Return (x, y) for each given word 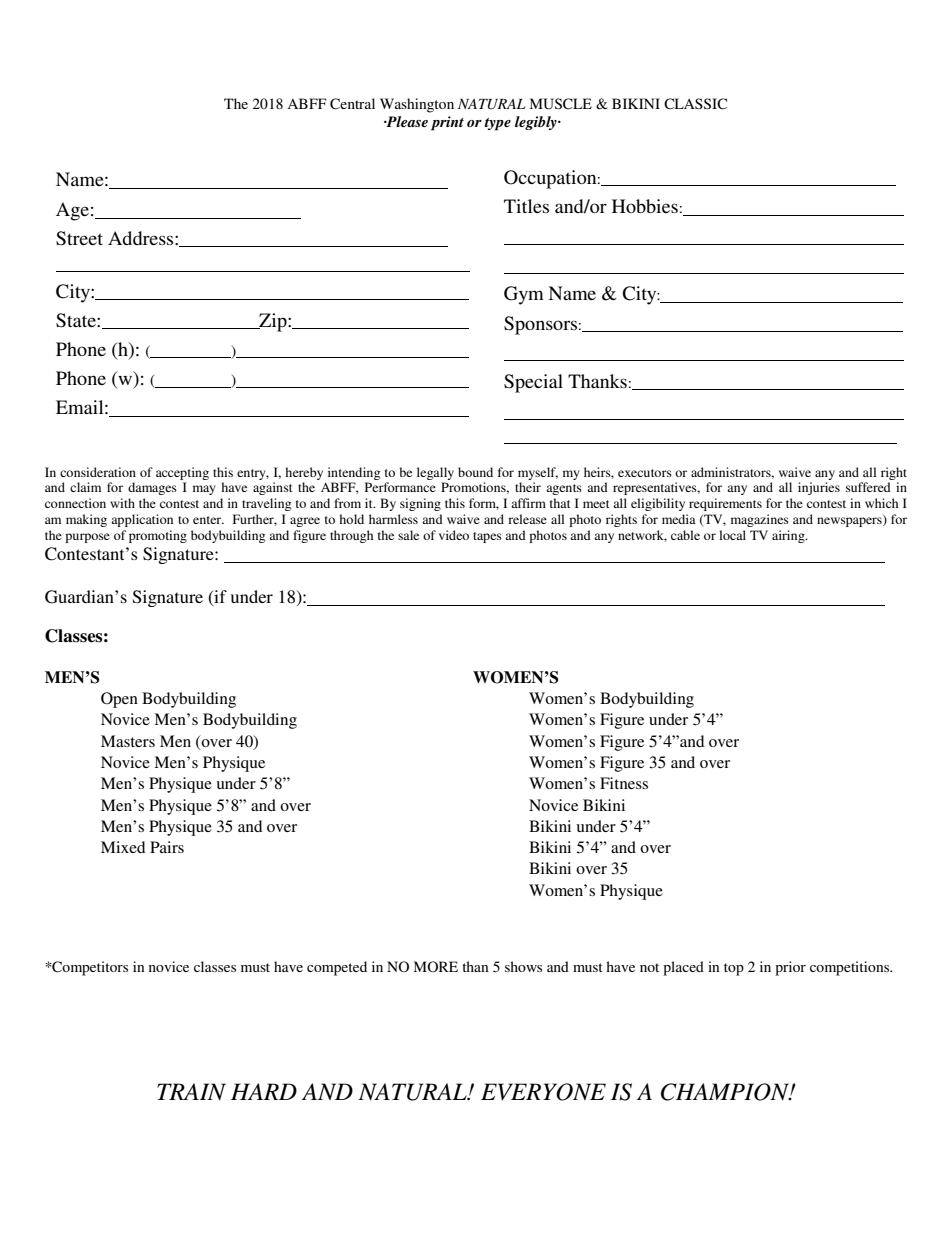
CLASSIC (695, 104)
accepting (182, 473)
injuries (819, 488)
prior (790, 968)
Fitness (624, 783)
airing (789, 536)
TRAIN (191, 1092)
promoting (158, 536)
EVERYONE (543, 1092)
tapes (487, 537)
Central (352, 104)
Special (533, 383)
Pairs (167, 847)
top (734, 969)
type (498, 124)
